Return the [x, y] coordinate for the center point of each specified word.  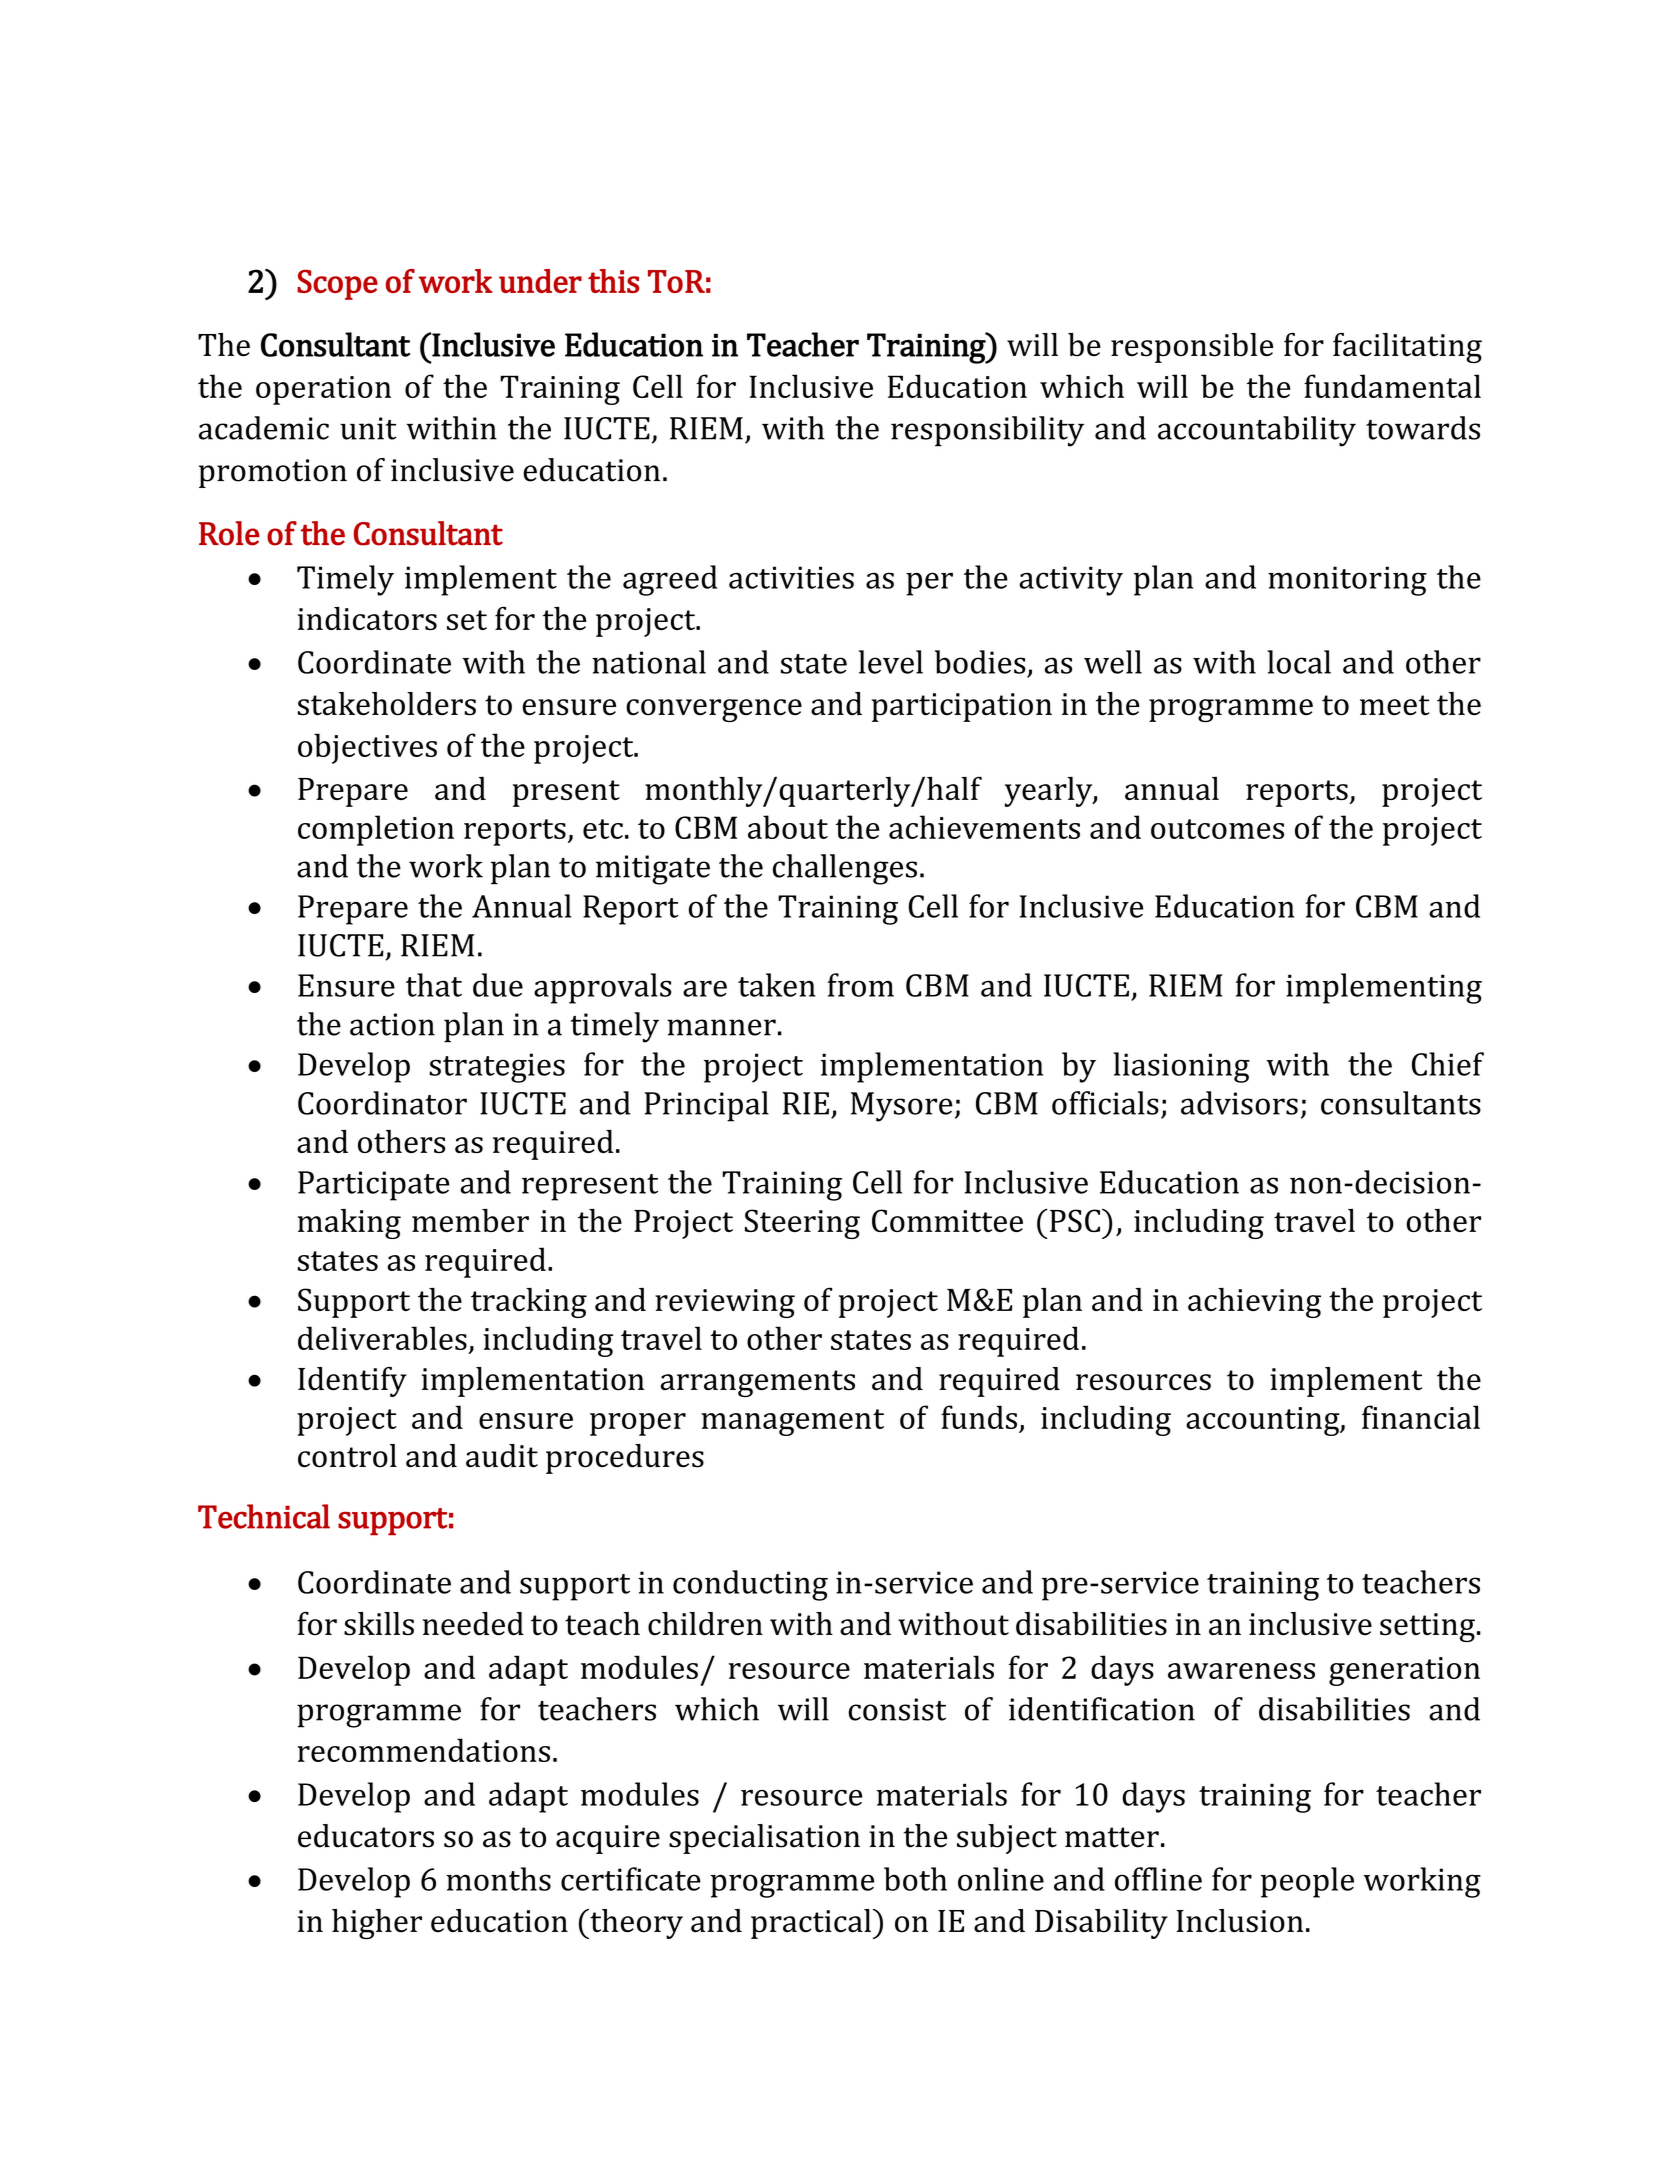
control [347, 1456]
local [1299, 662]
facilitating [1407, 348]
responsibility [987, 431]
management [792, 1422]
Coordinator [382, 1103]
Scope [337, 285]
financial [1421, 1417]
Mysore [902, 1107]
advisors [1239, 1103]
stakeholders [387, 704]
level [891, 662]
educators [366, 1836]
